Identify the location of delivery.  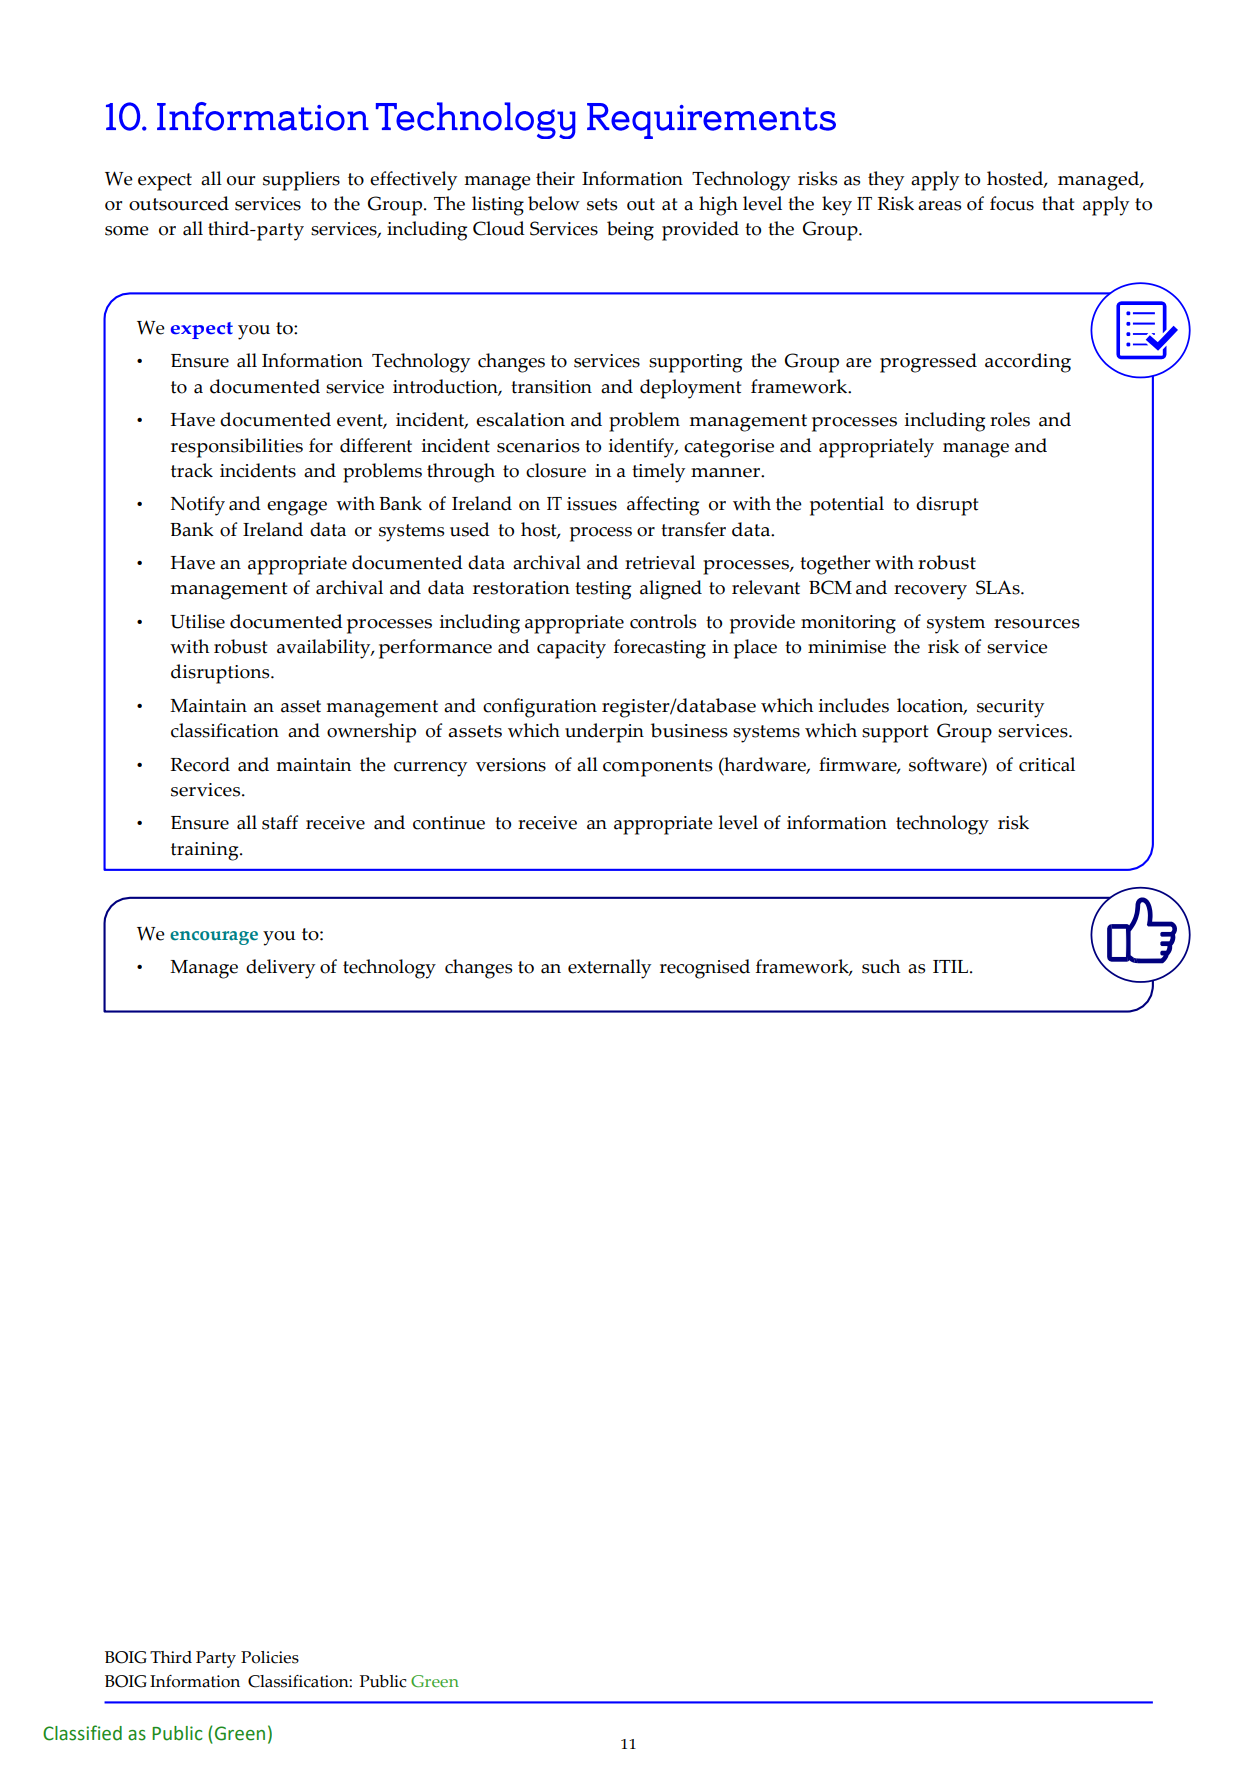
(280, 969).
